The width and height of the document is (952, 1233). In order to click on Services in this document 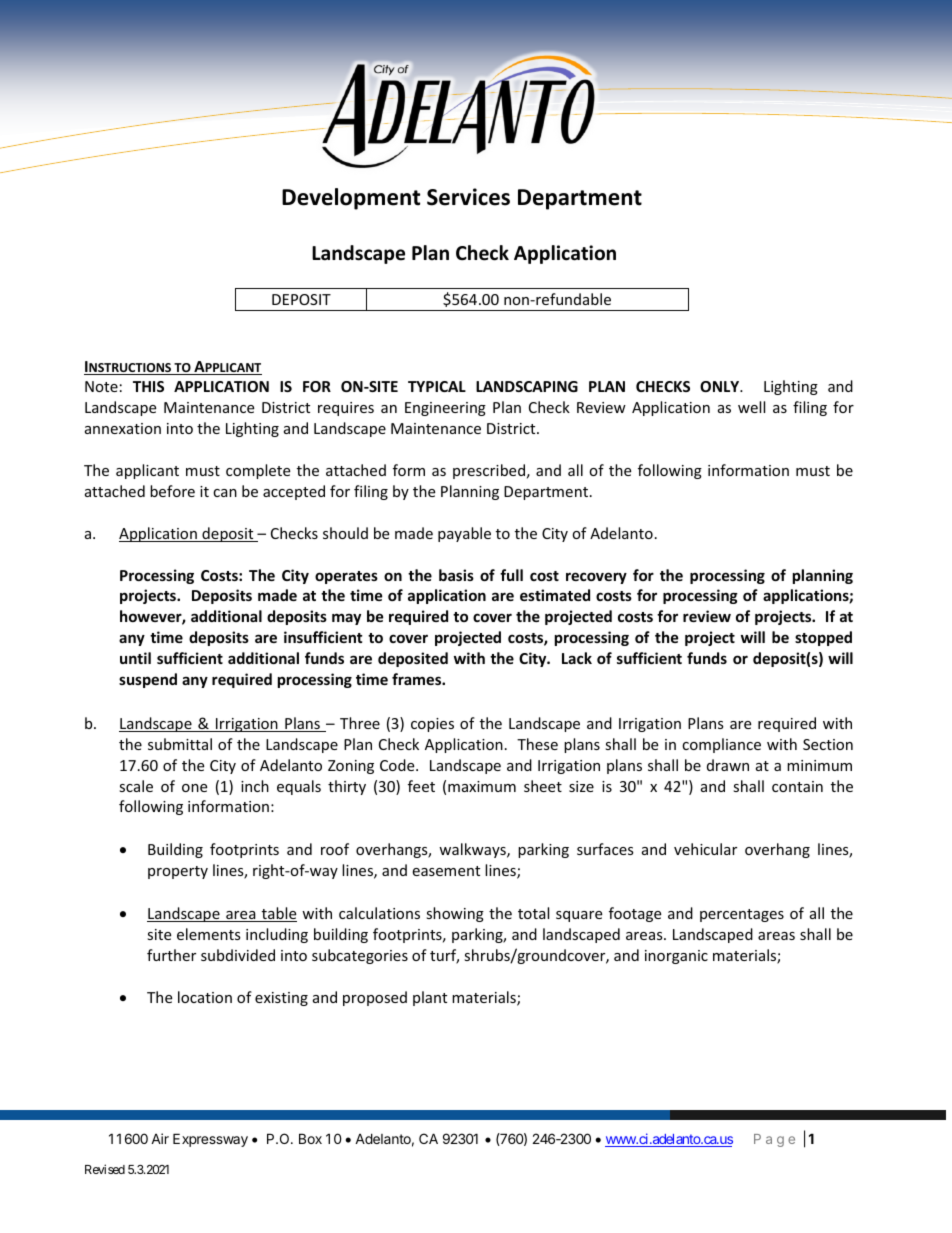, I will do `click(468, 197)`.
